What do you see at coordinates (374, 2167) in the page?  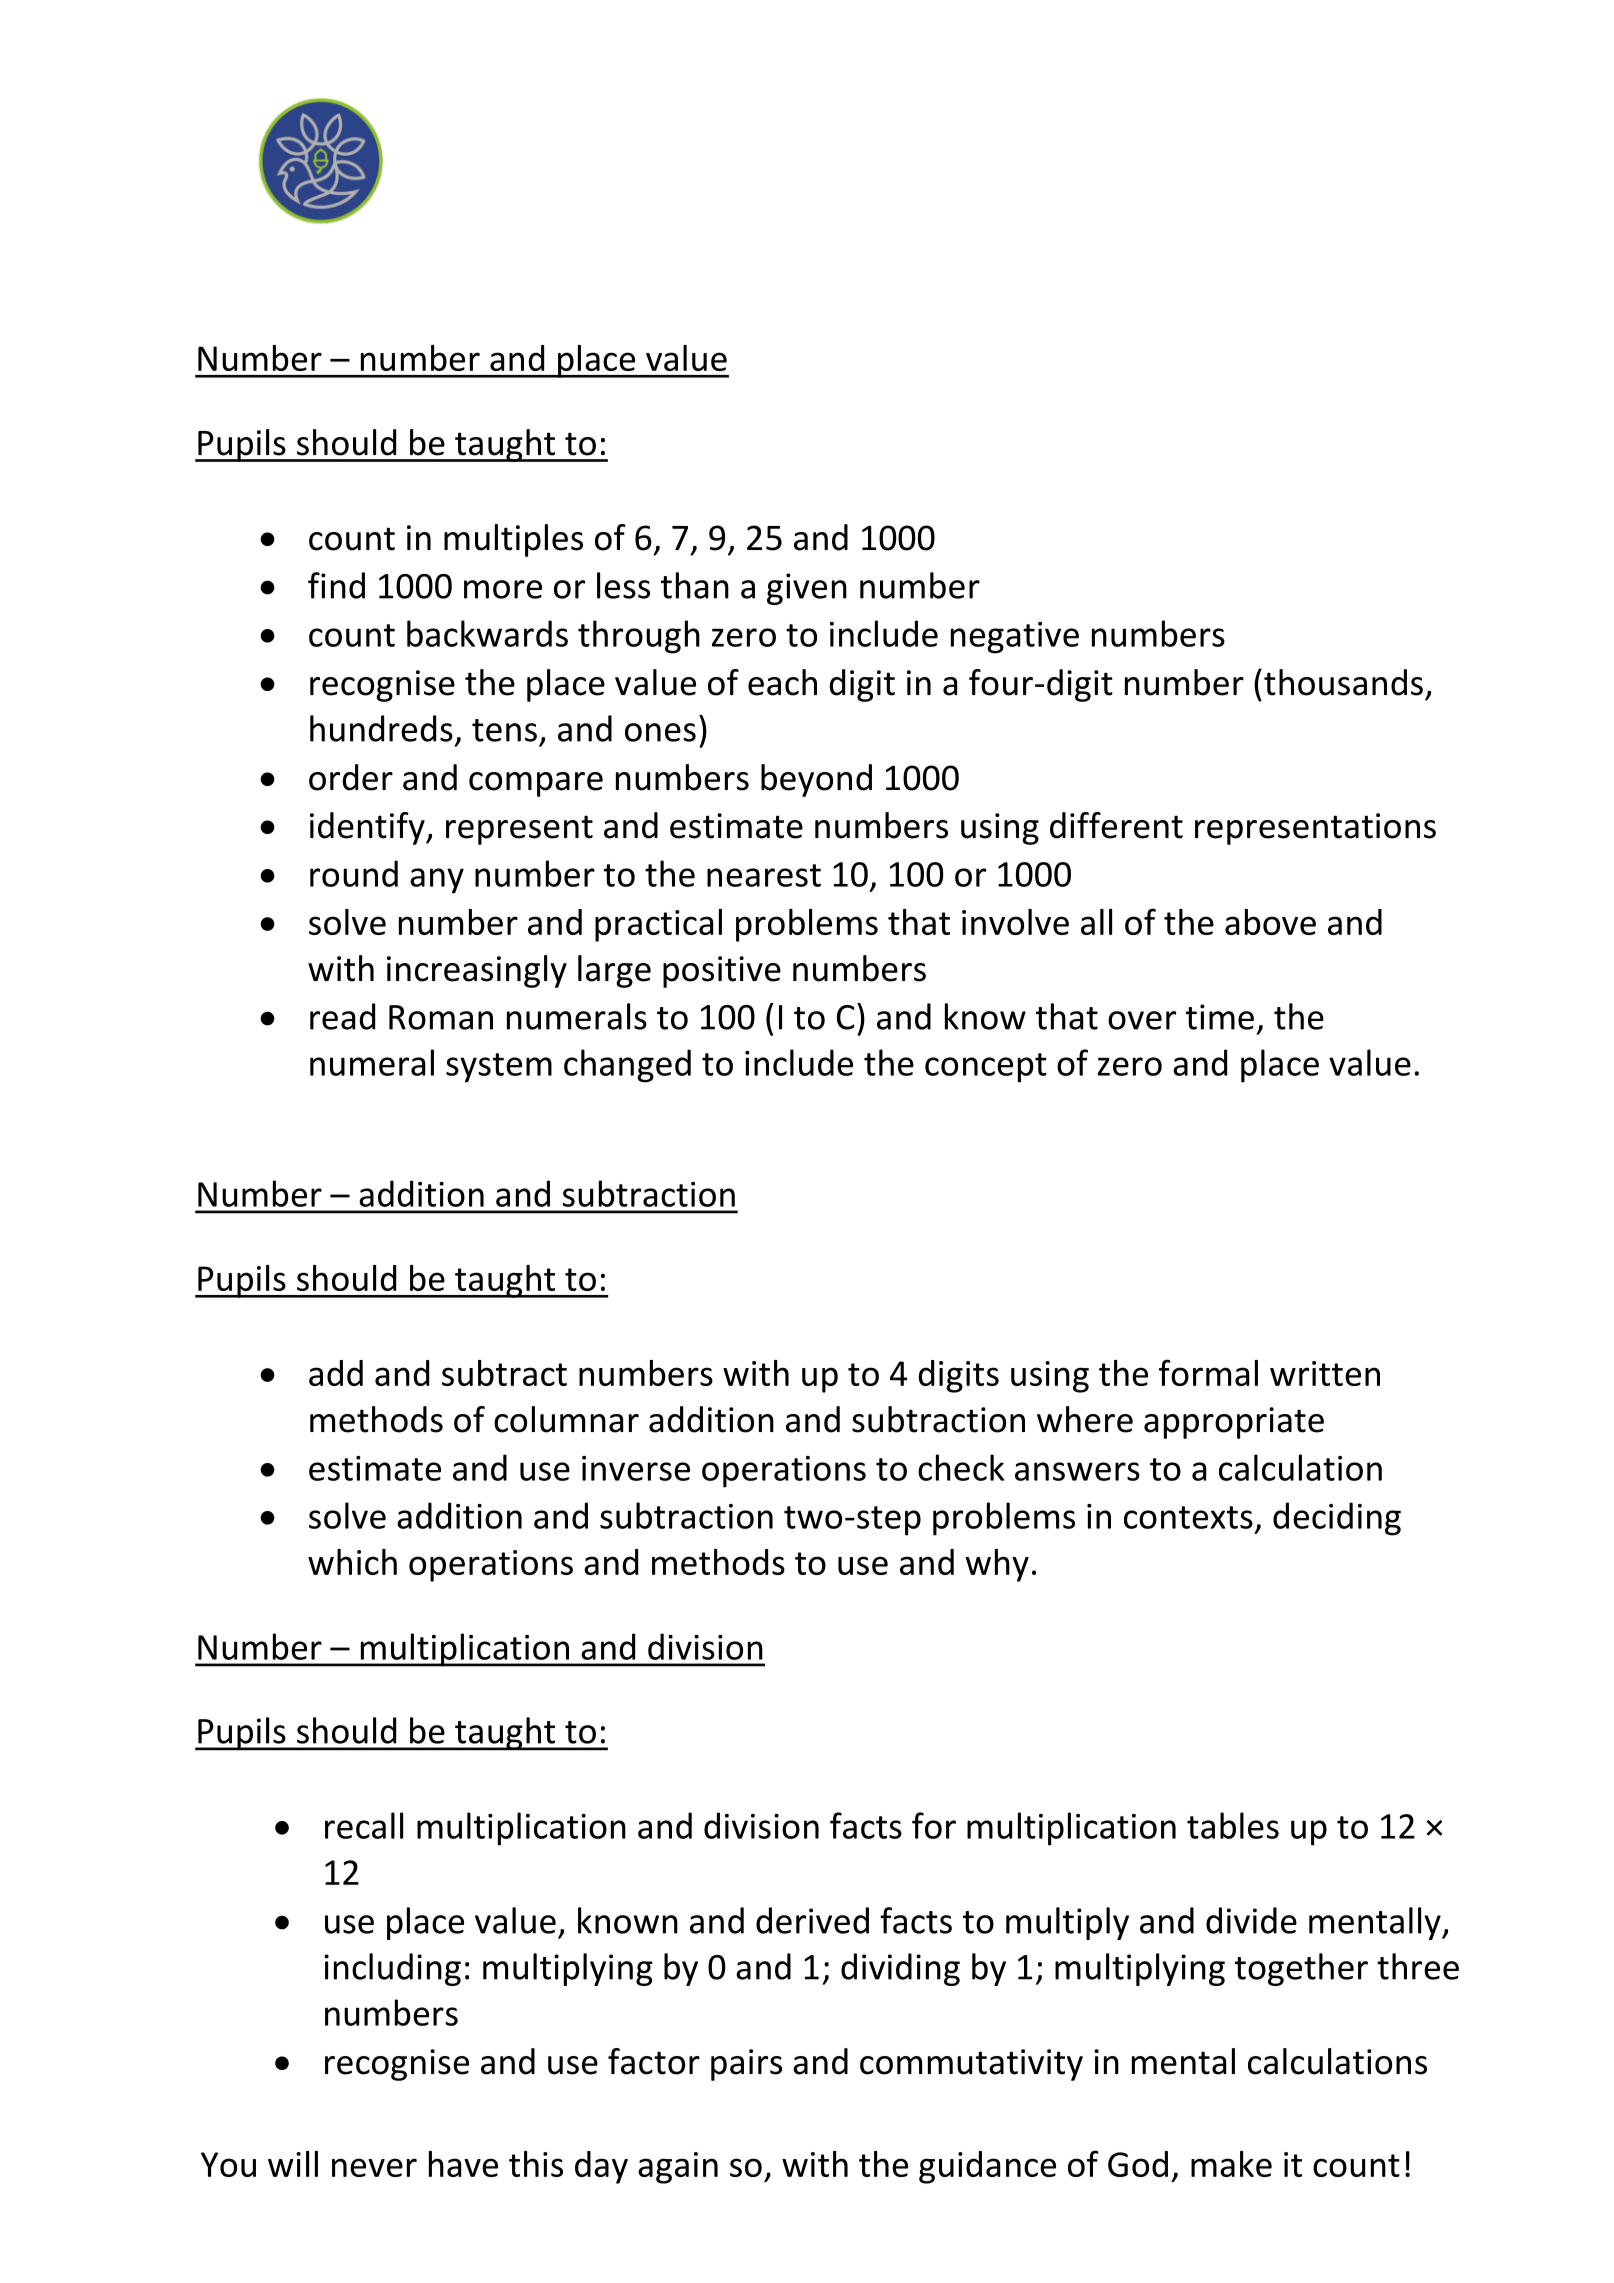 I see `never` at bounding box center [374, 2167].
